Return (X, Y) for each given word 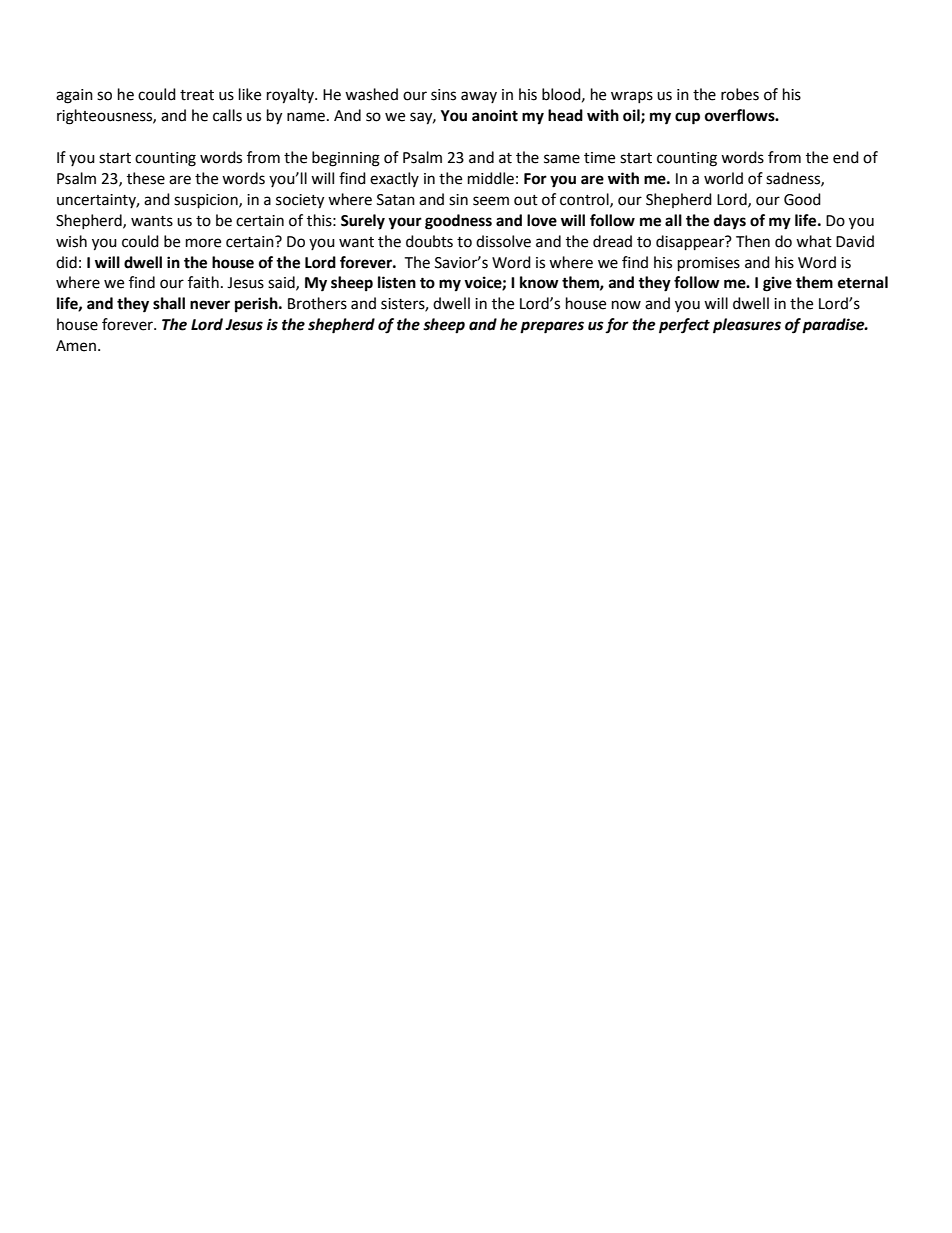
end (846, 157)
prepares (552, 327)
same (562, 159)
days (730, 222)
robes (740, 94)
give (777, 284)
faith (203, 282)
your (405, 223)
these (146, 178)
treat (197, 95)
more (203, 243)
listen (397, 282)
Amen (77, 346)
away (479, 97)
